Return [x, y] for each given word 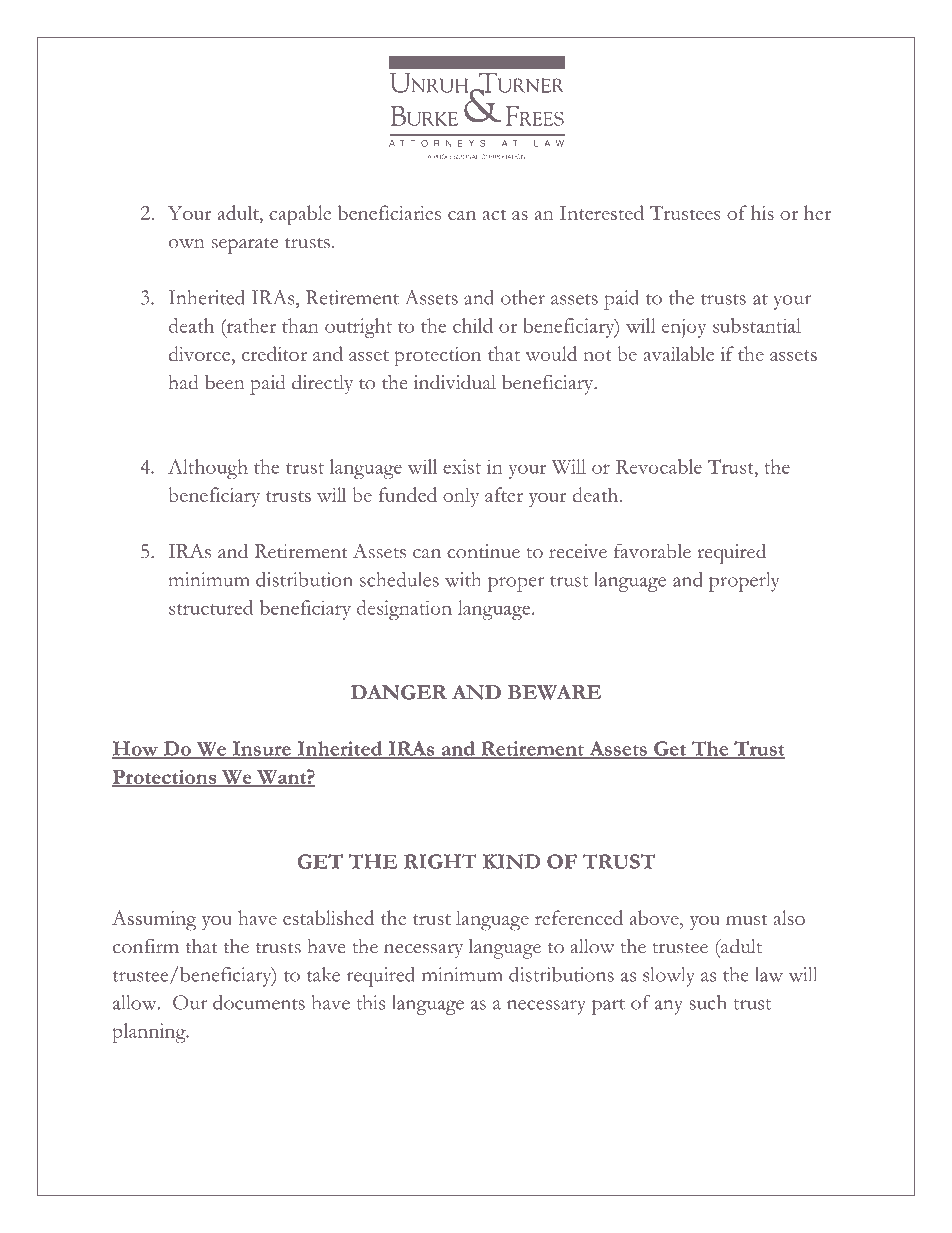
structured [211, 607]
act [494, 214]
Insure [262, 749]
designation [404, 610]
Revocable [659, 466]
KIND [511, 861]
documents [259, 1002]
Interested [602, 212]
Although [208, 469]
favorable [652, 551]
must [746, 919]
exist [462, 466]
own [187, 244]
